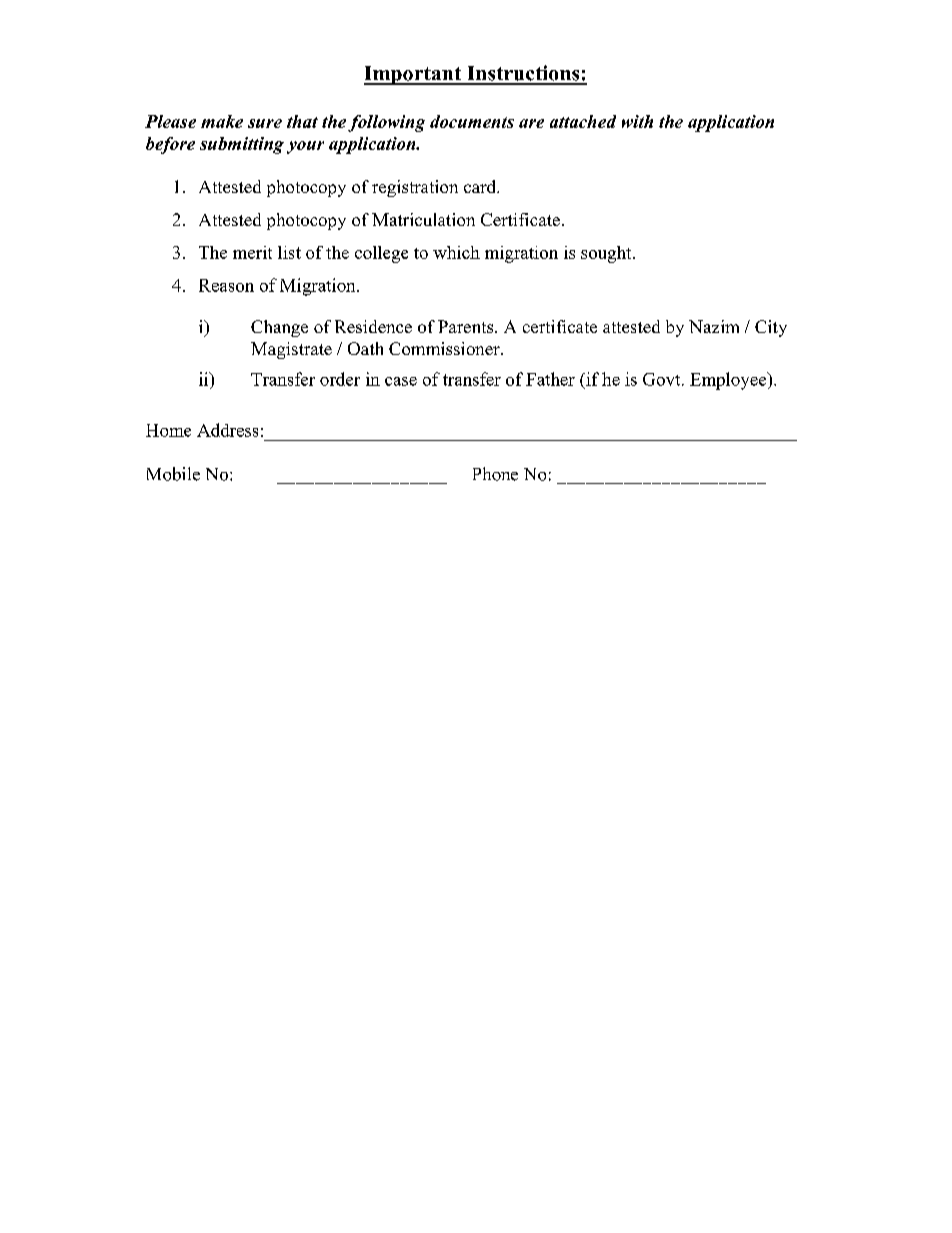 This page has height=1233, width=952. I want to click on attached, so click(583, 121).
